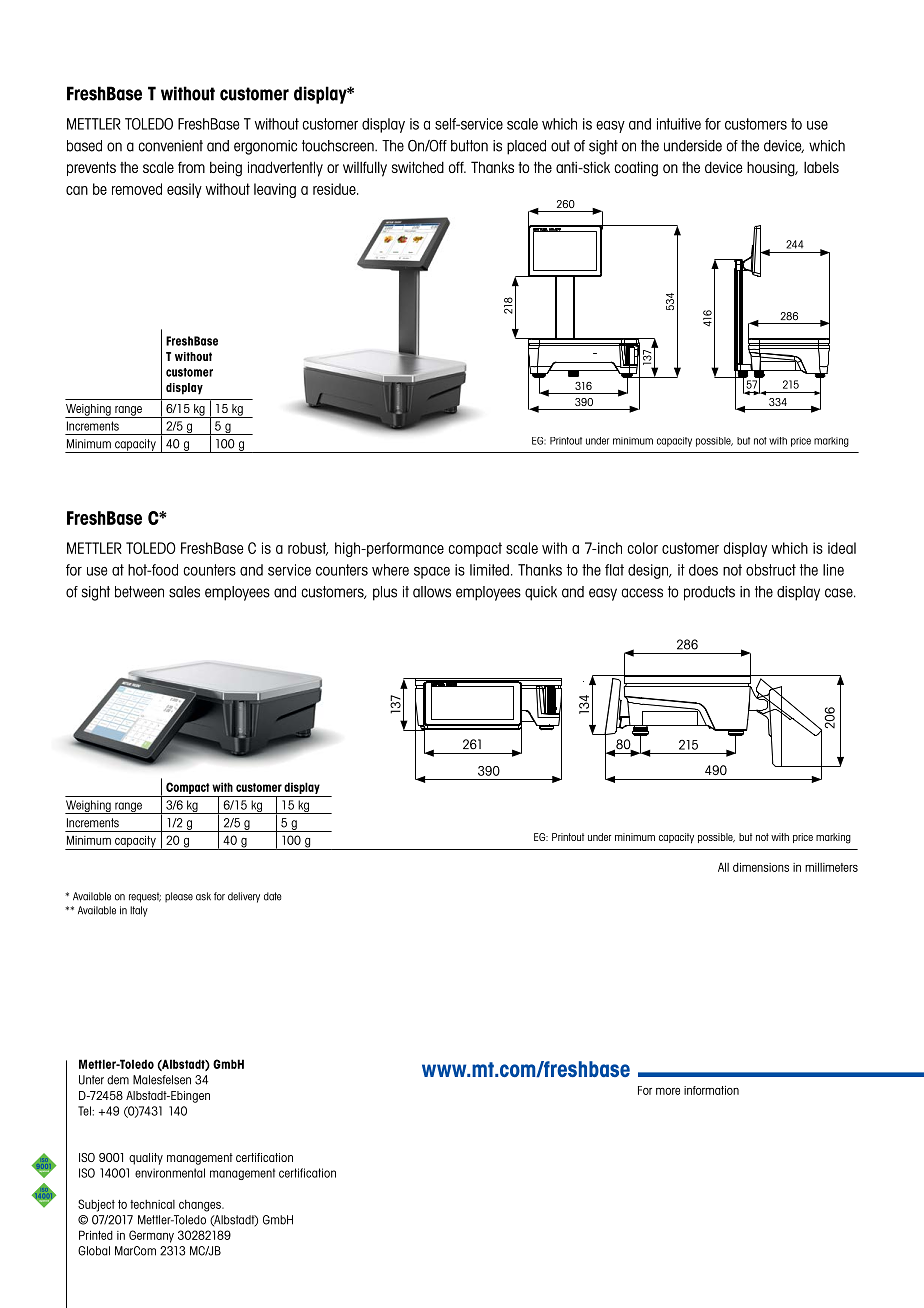 The width and height of the screenshot is (924, 1308). Describe the element at coordinates (170, 146) in the screenshot. I see `convenient` at that location.
